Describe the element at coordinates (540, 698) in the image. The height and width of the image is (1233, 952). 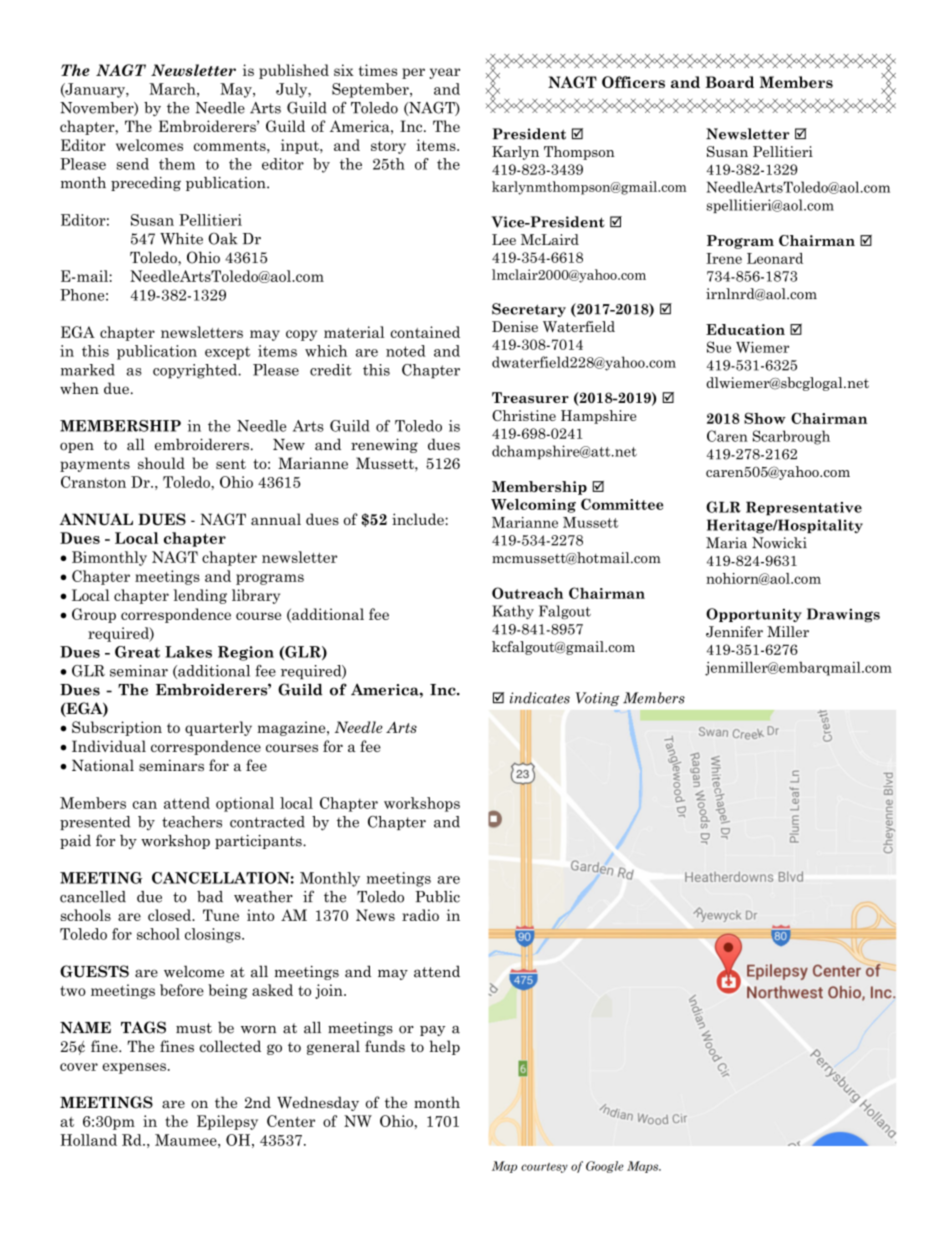
I see `indicates` at that location.
